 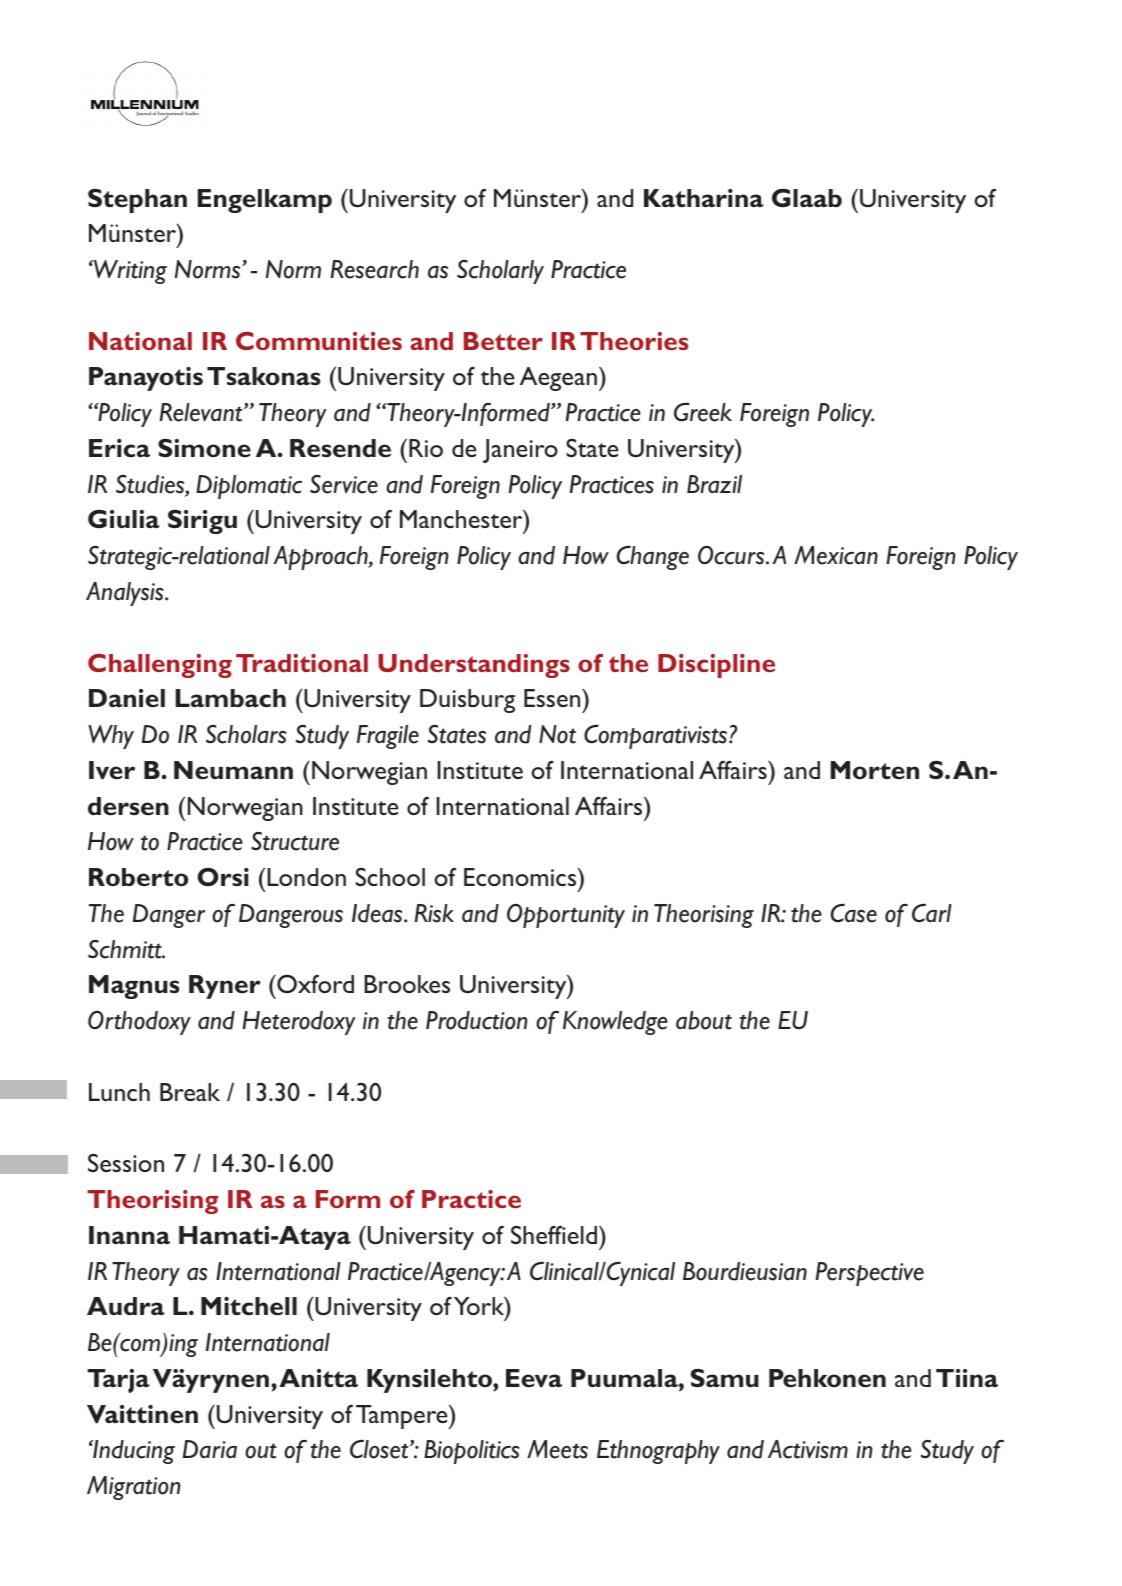 What do you see at coordinates (129, 1235) in the screenshot?
I see `Inanna` at bounding box center [129, 1235].
